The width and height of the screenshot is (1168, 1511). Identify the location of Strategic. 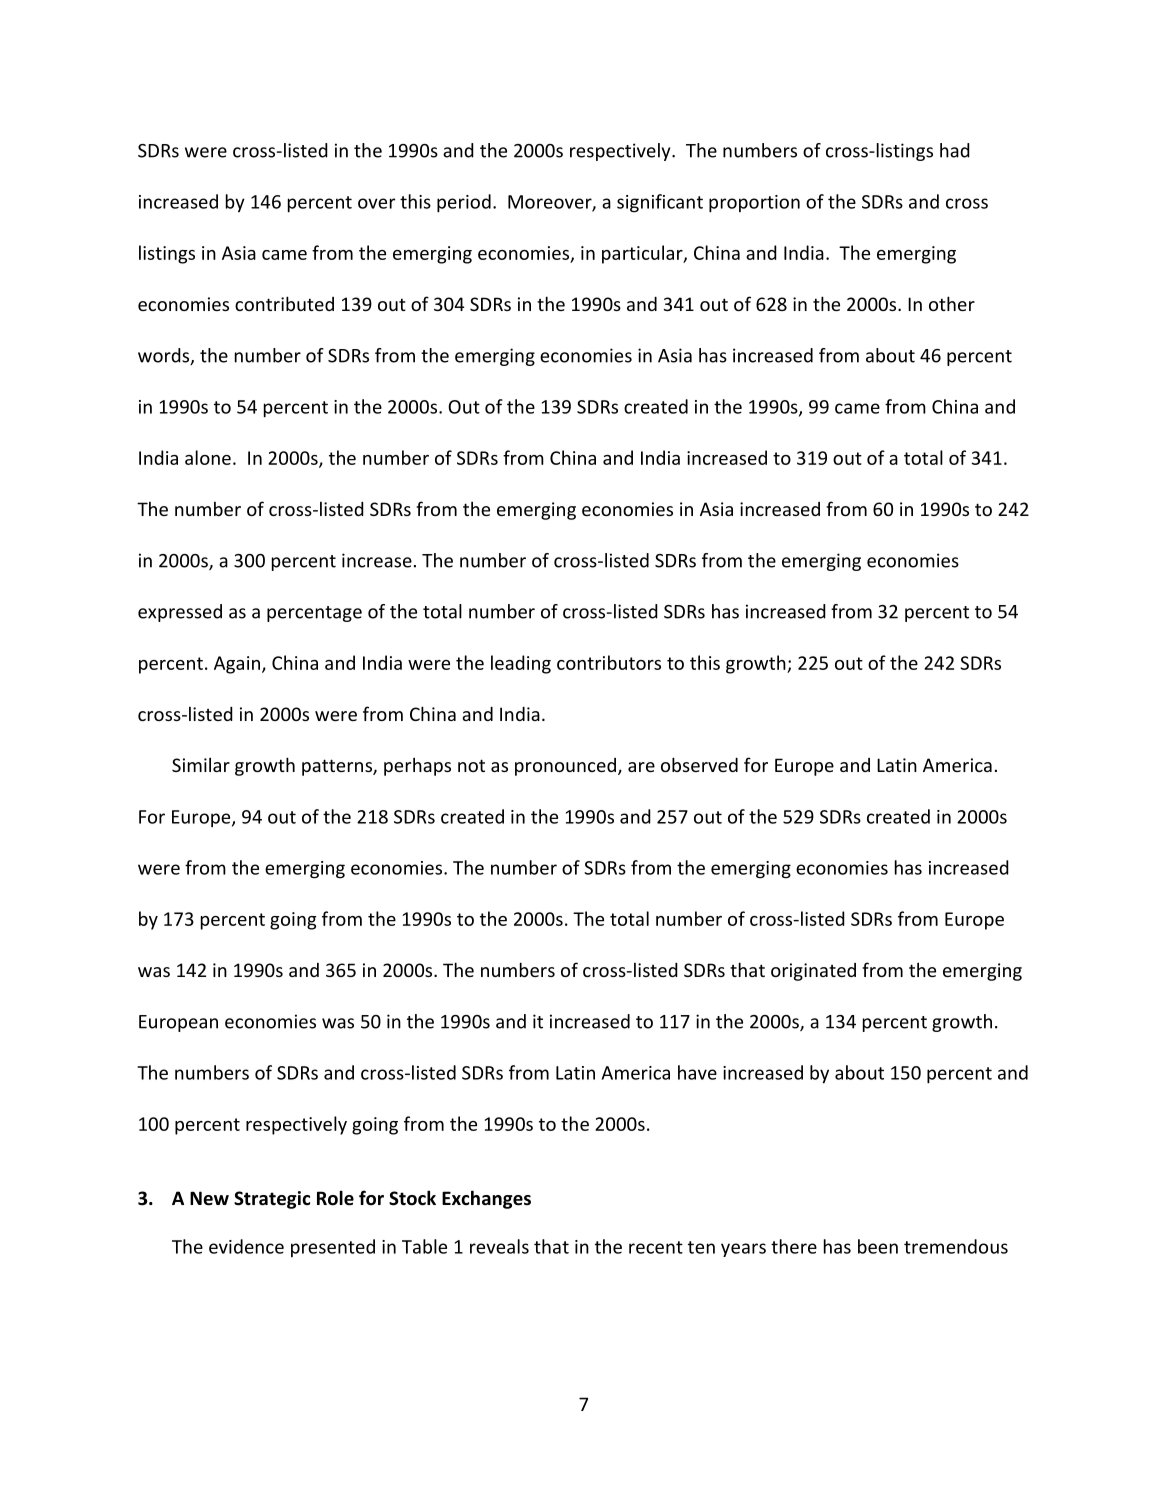
(272, 1200).
